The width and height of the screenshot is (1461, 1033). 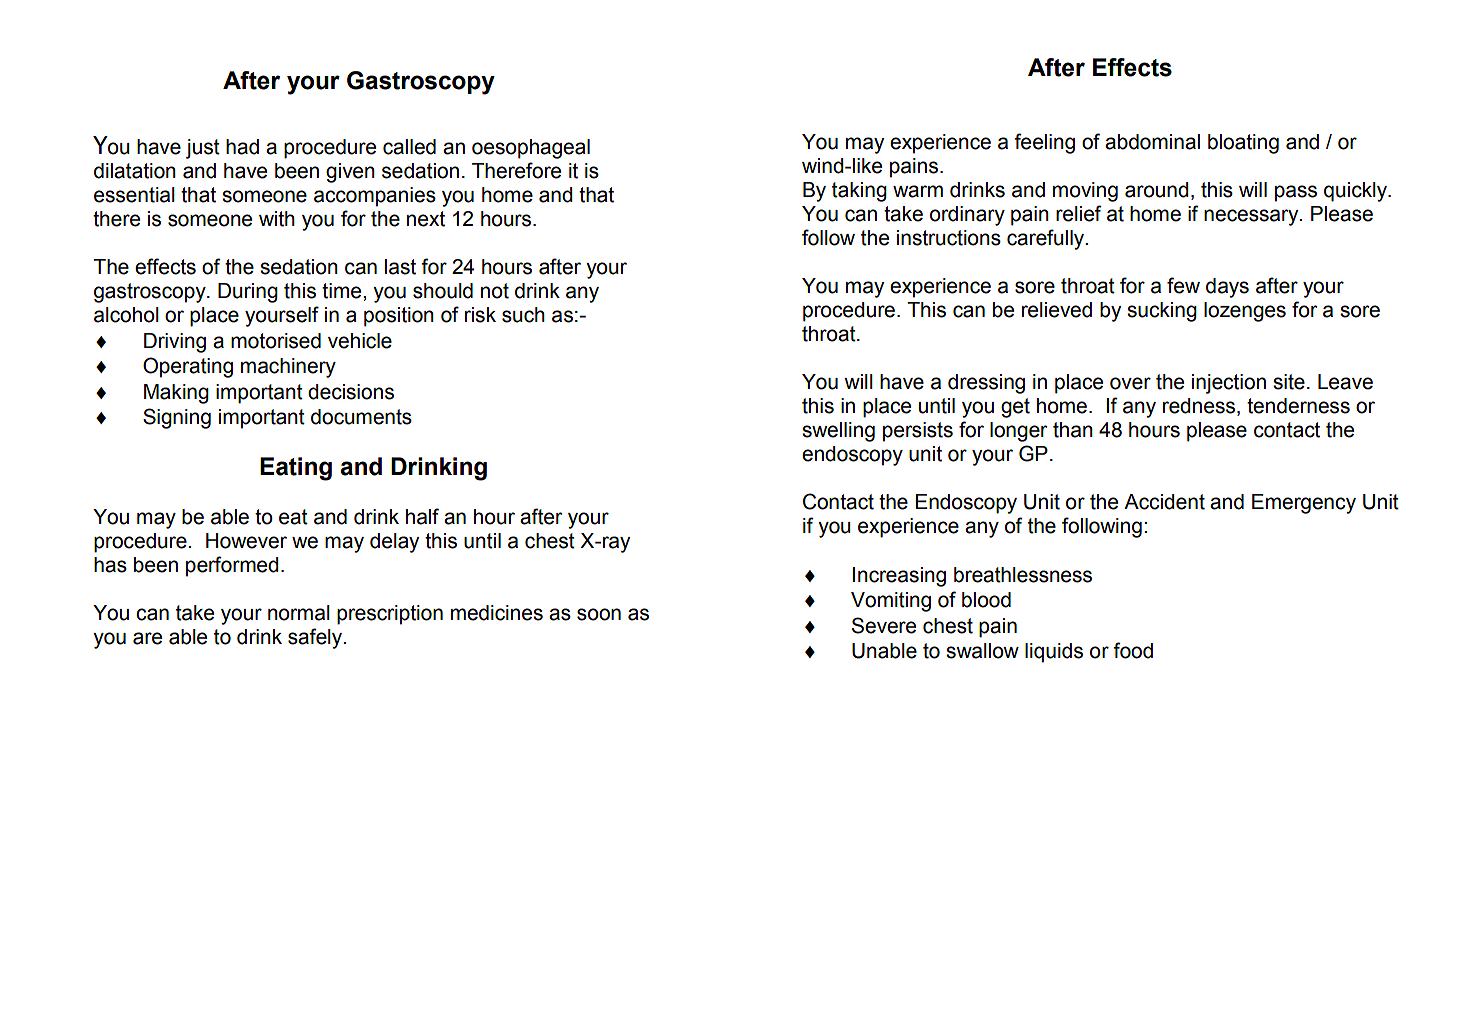 What do you see at coordinates (242, 147) in the screenshot?
I see `had` at bounding box center [242, 147].
